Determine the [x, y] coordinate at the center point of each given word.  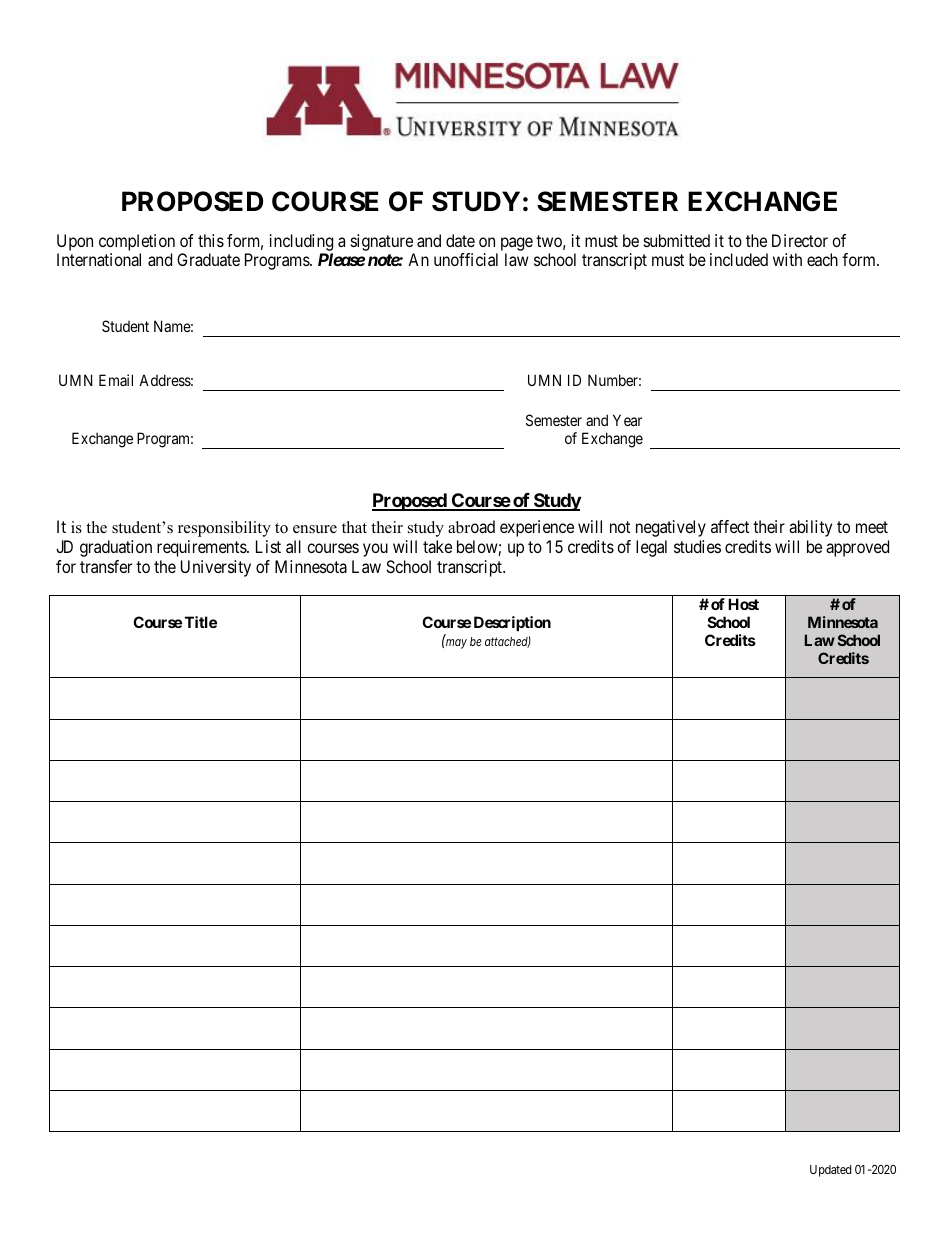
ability [810, 528]
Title [201, 622]
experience [537, 528]
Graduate [208, 259]
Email [116, 380]
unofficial [466, 259]
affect [730, 526]
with [787, 259]
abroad [471, 527]
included [739, 259]
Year [627, 420]
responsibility [224, 529]
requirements [202, 548]
